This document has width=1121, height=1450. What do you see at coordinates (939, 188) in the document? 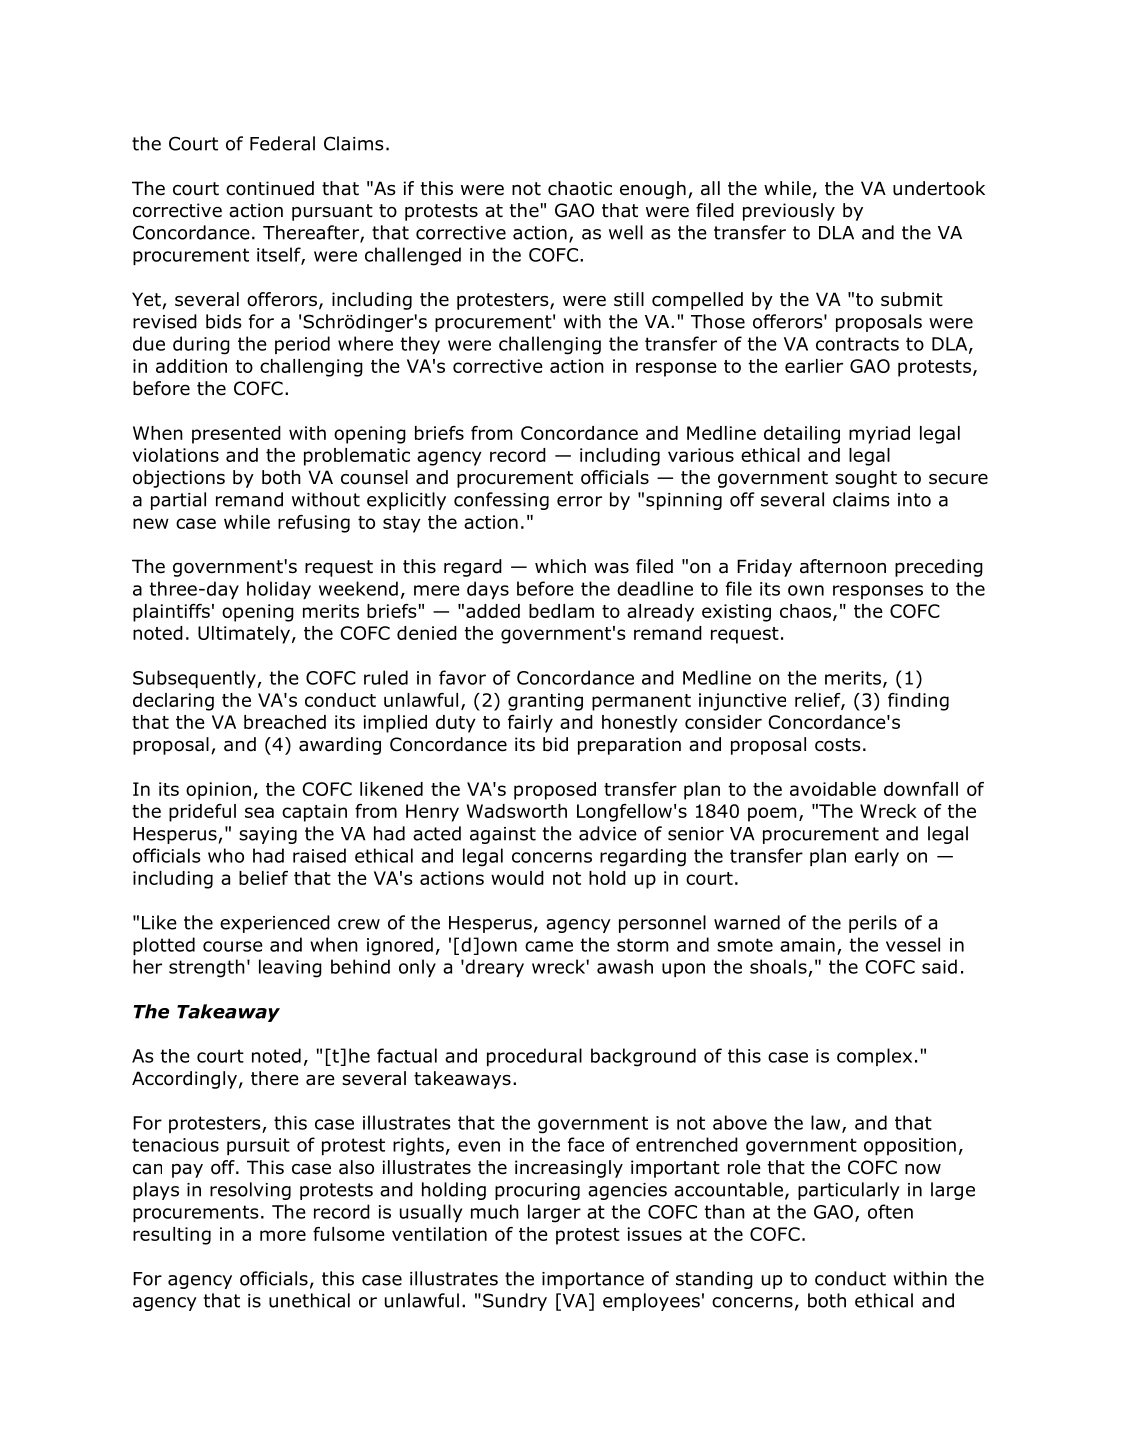
I see `undertook` at bounding box center [939, 188].
